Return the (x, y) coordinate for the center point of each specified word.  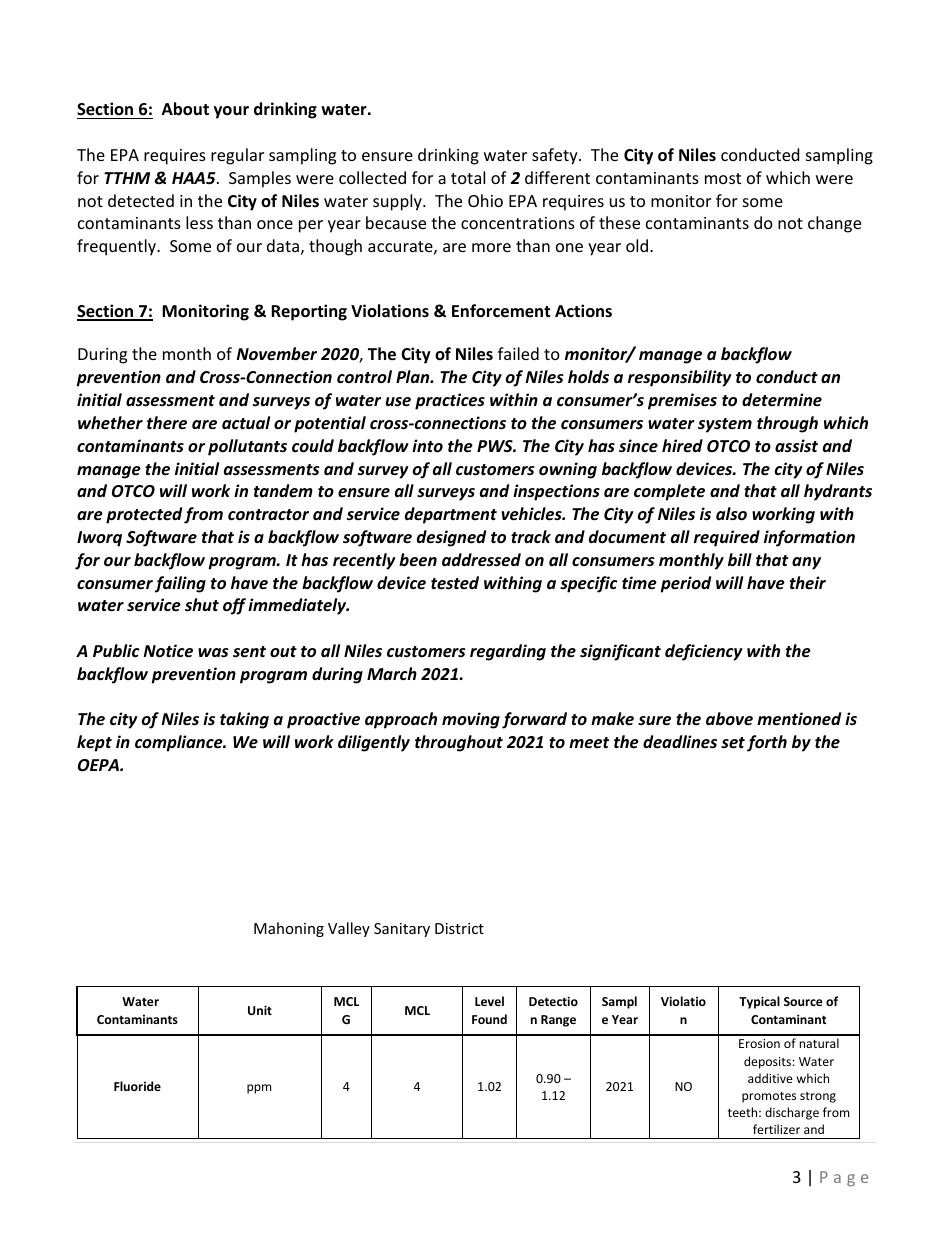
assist (796, 446)
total (468, 177)
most (723, 178)
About (185, 109)
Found (489, 1019)
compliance (180, 743)
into (427, 446)
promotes (769, 1097)
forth (767, 743)
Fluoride (137, 1086)
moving (471, 720)
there (167, 423)
